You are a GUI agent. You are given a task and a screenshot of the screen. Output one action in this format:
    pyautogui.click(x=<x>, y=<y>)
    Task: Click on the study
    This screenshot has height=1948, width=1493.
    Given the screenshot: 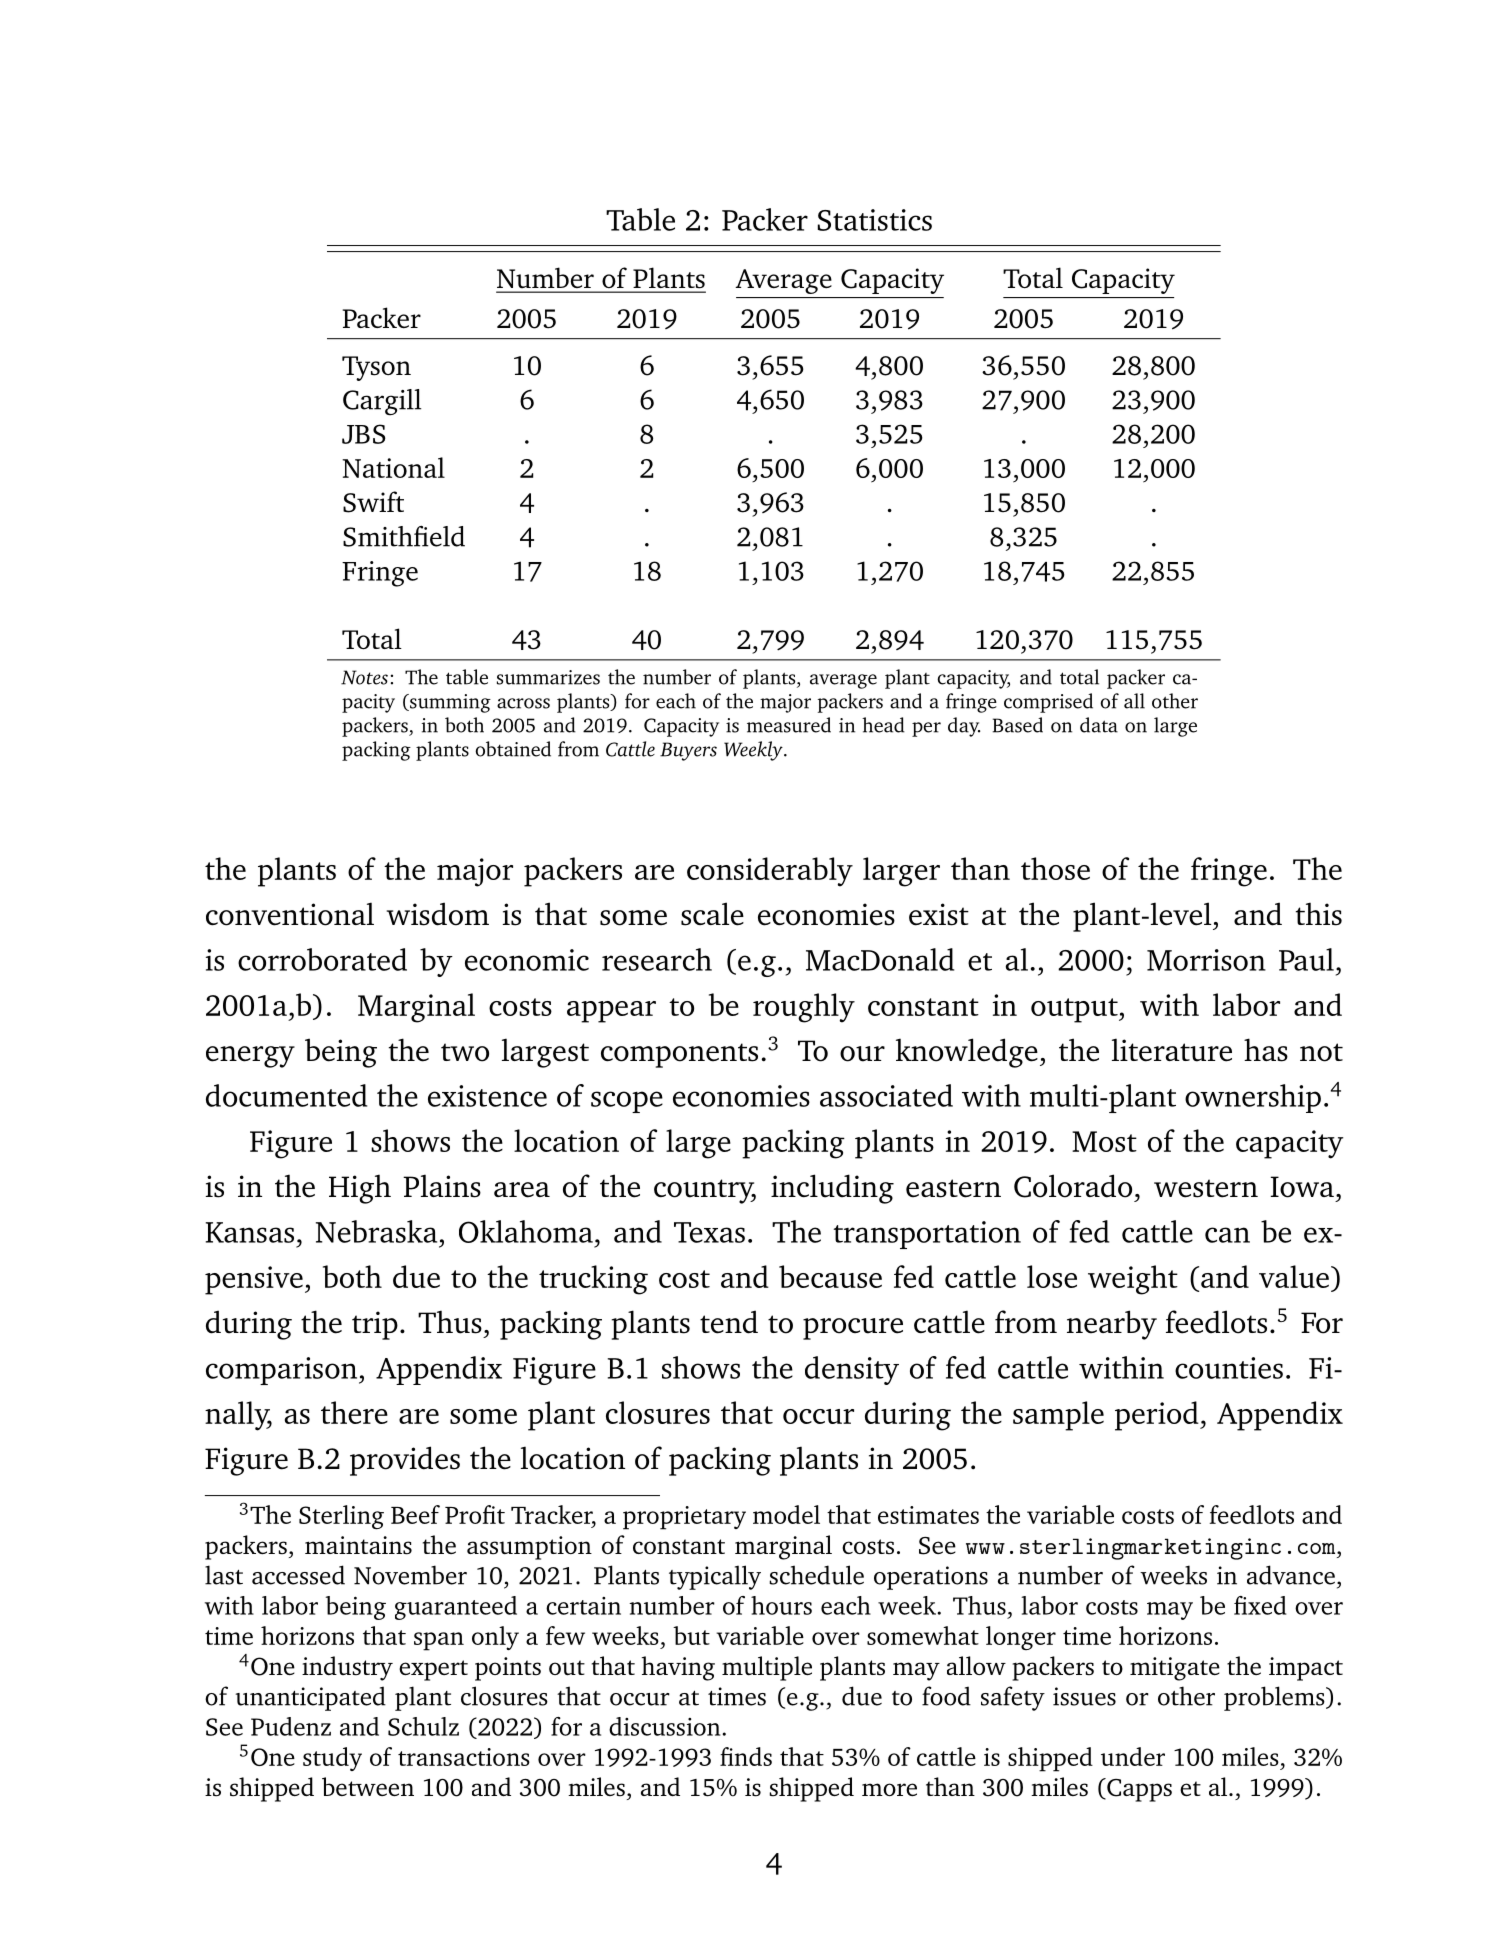 What is the action you would take?
    pyautogui.click(x=332, y=1759)
